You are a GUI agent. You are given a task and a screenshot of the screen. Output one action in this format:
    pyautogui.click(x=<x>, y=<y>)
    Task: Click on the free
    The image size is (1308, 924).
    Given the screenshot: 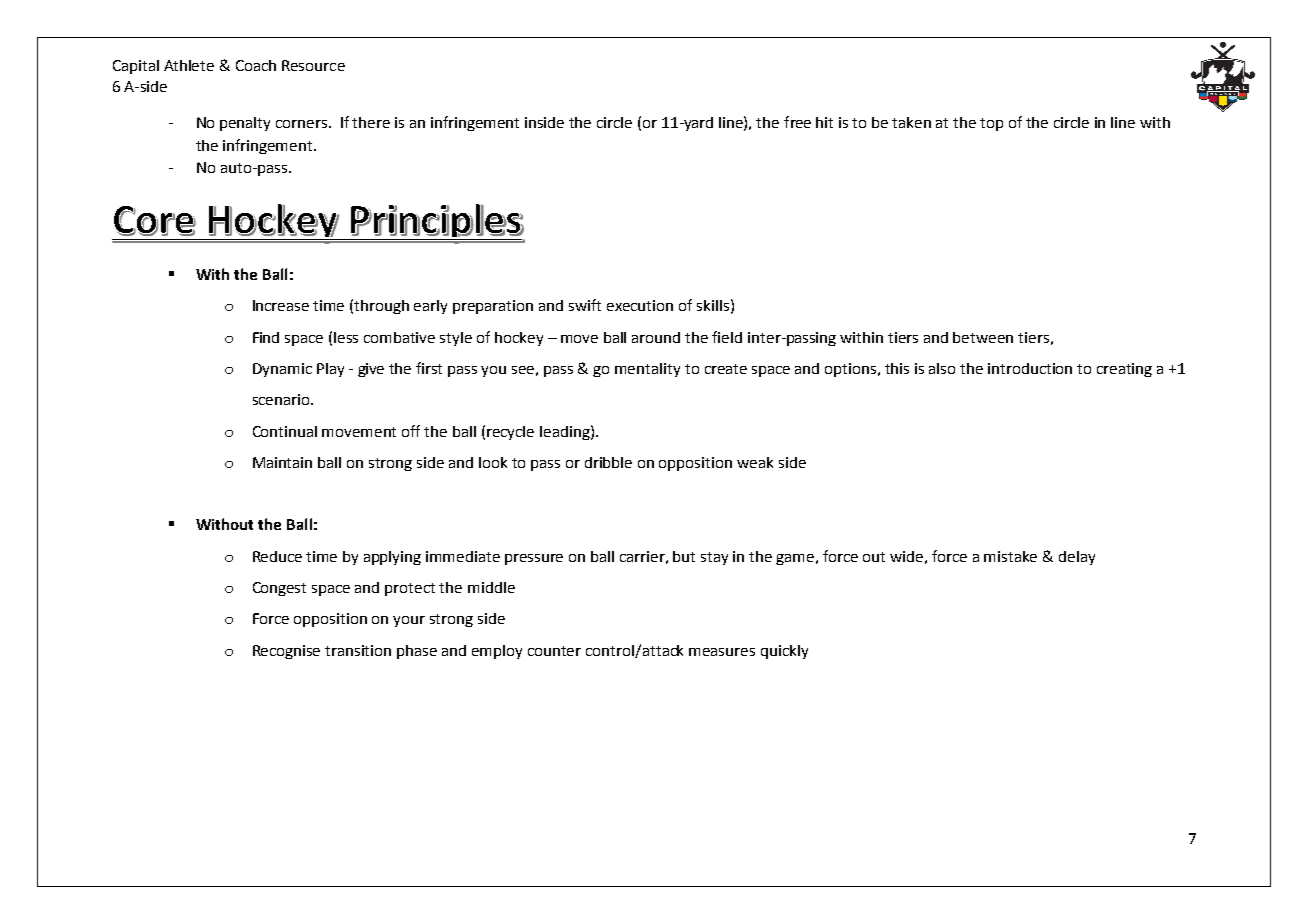 What is the action you would take?
    pyautogui.click(x=797, y=122)
